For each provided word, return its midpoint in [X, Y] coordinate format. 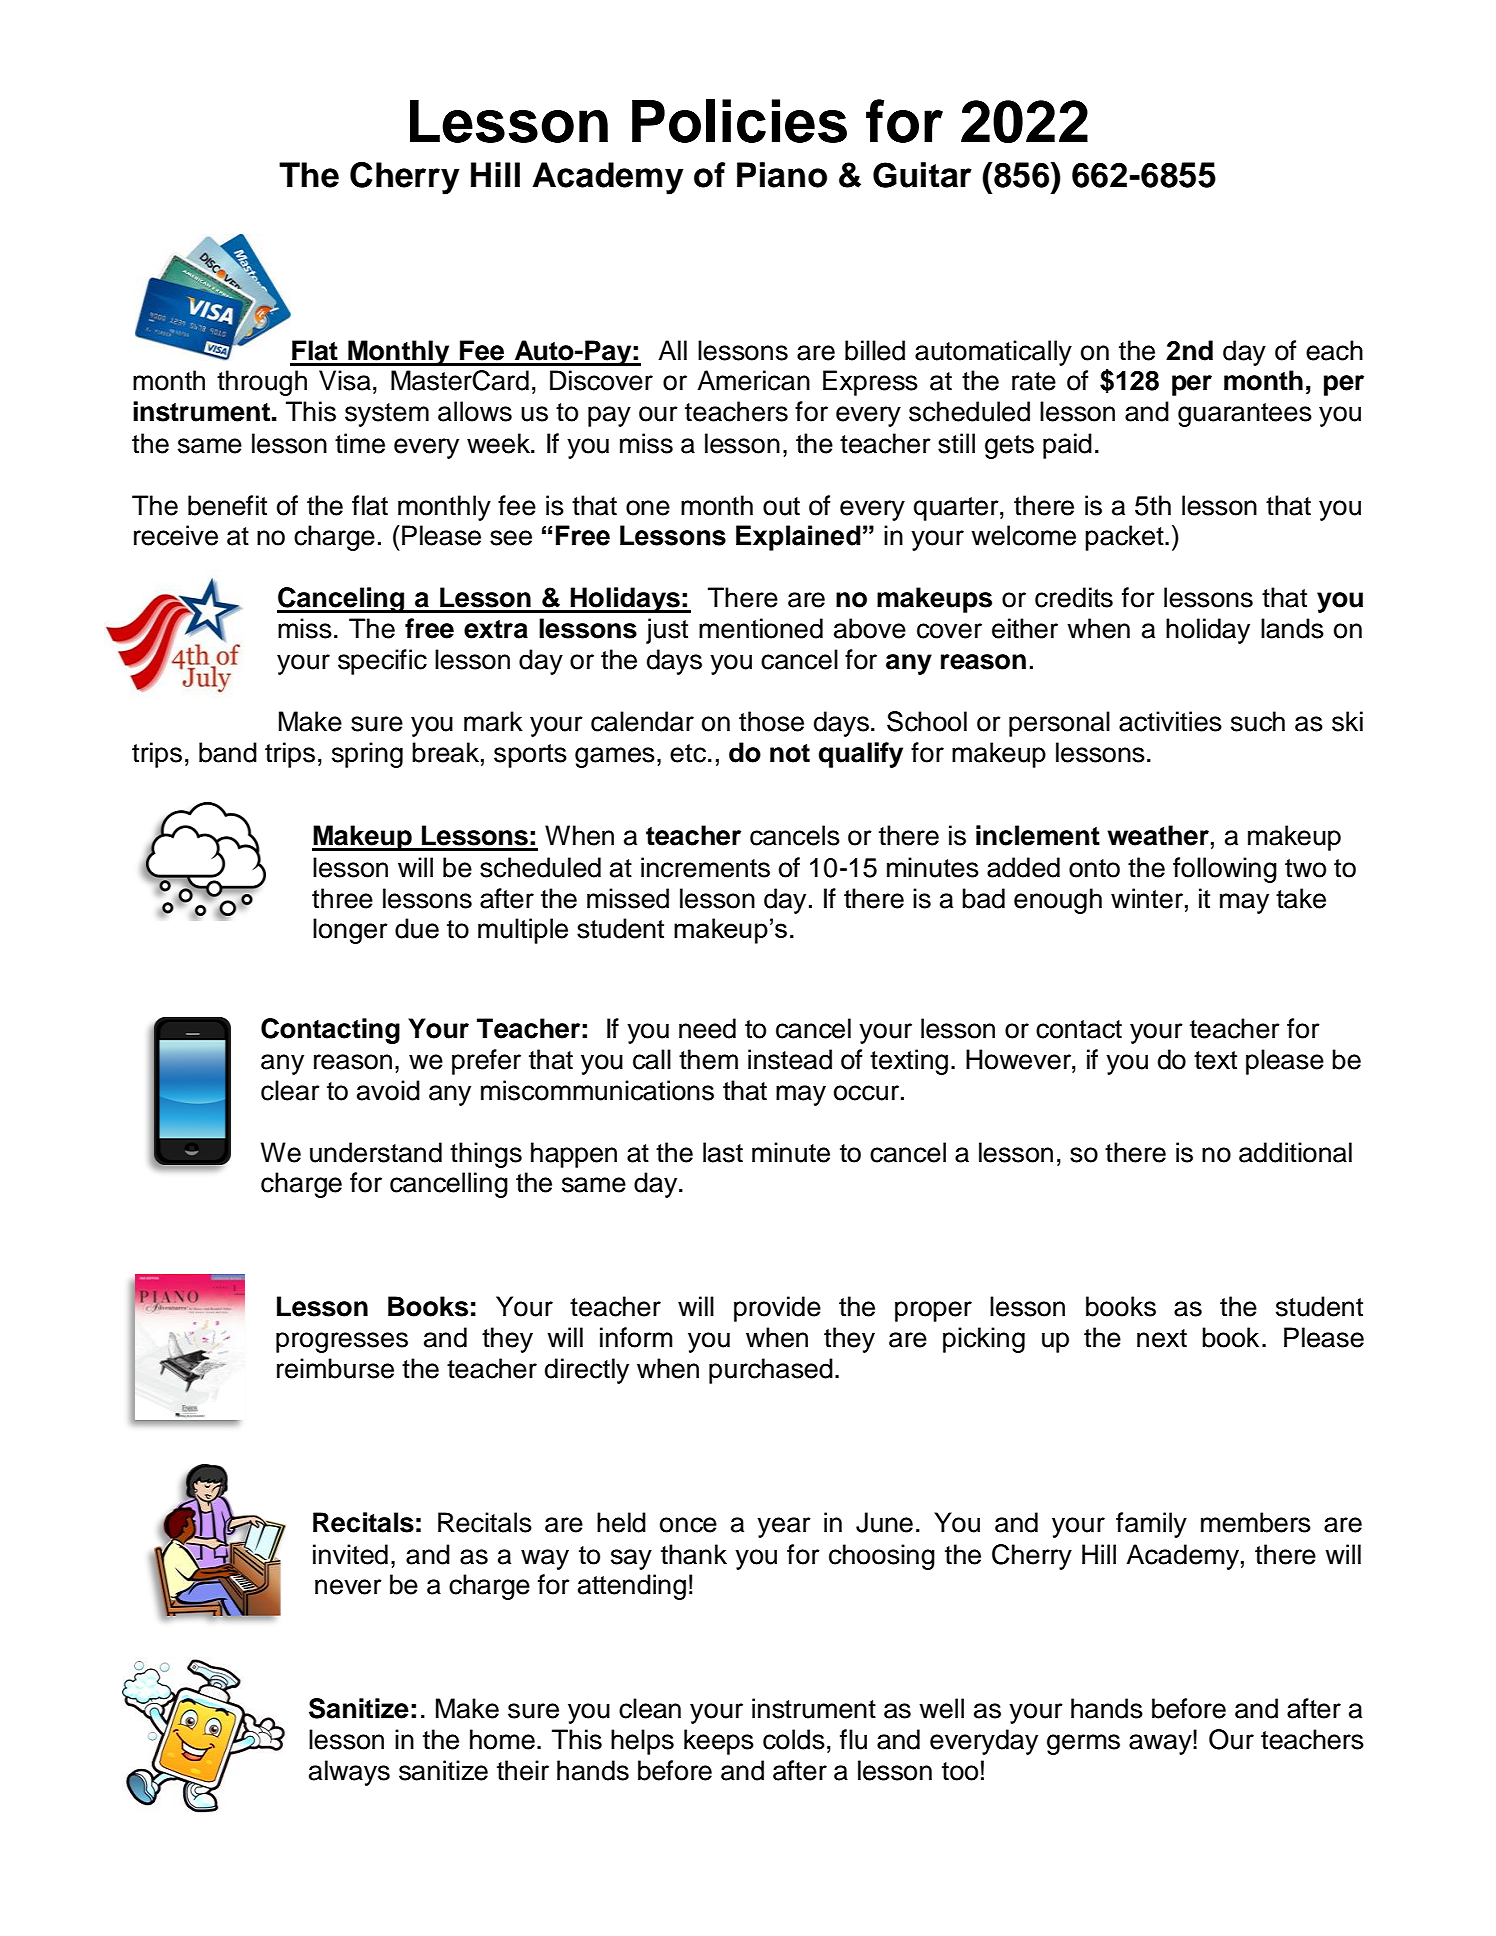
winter [1147, 898]
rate [1034, 381]
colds [794, 1739]
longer [350, 931]
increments [705, 867]
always [349, 1773]
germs [1083, 1744]
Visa [345, 380]
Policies [739, 121]
